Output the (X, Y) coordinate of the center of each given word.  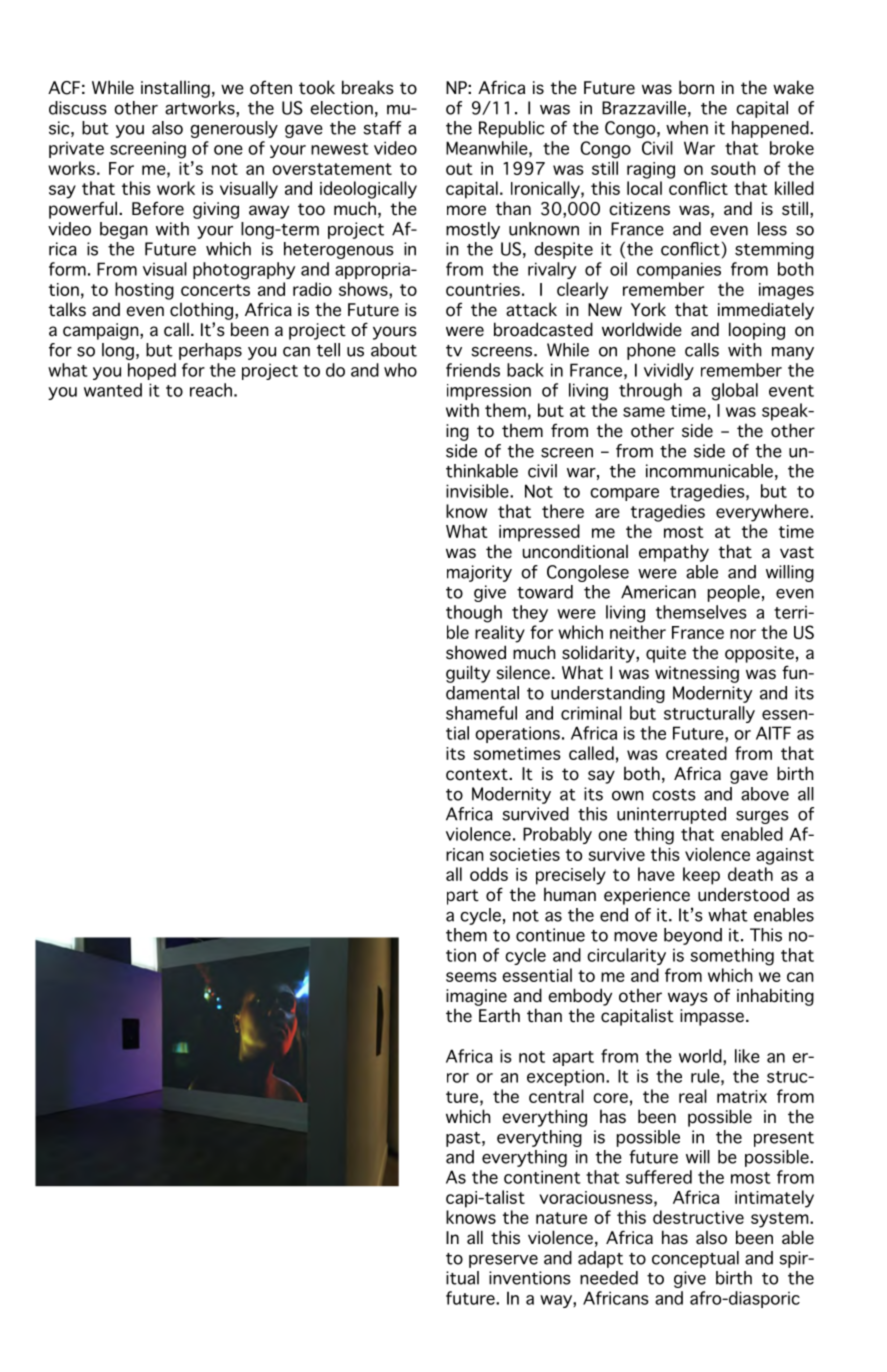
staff (382, 128)
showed (476, 652)
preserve (503, 1261)
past (464, 1139)
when (687, 128)
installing (175, 89)
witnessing (697, 674)
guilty (468, 674)
